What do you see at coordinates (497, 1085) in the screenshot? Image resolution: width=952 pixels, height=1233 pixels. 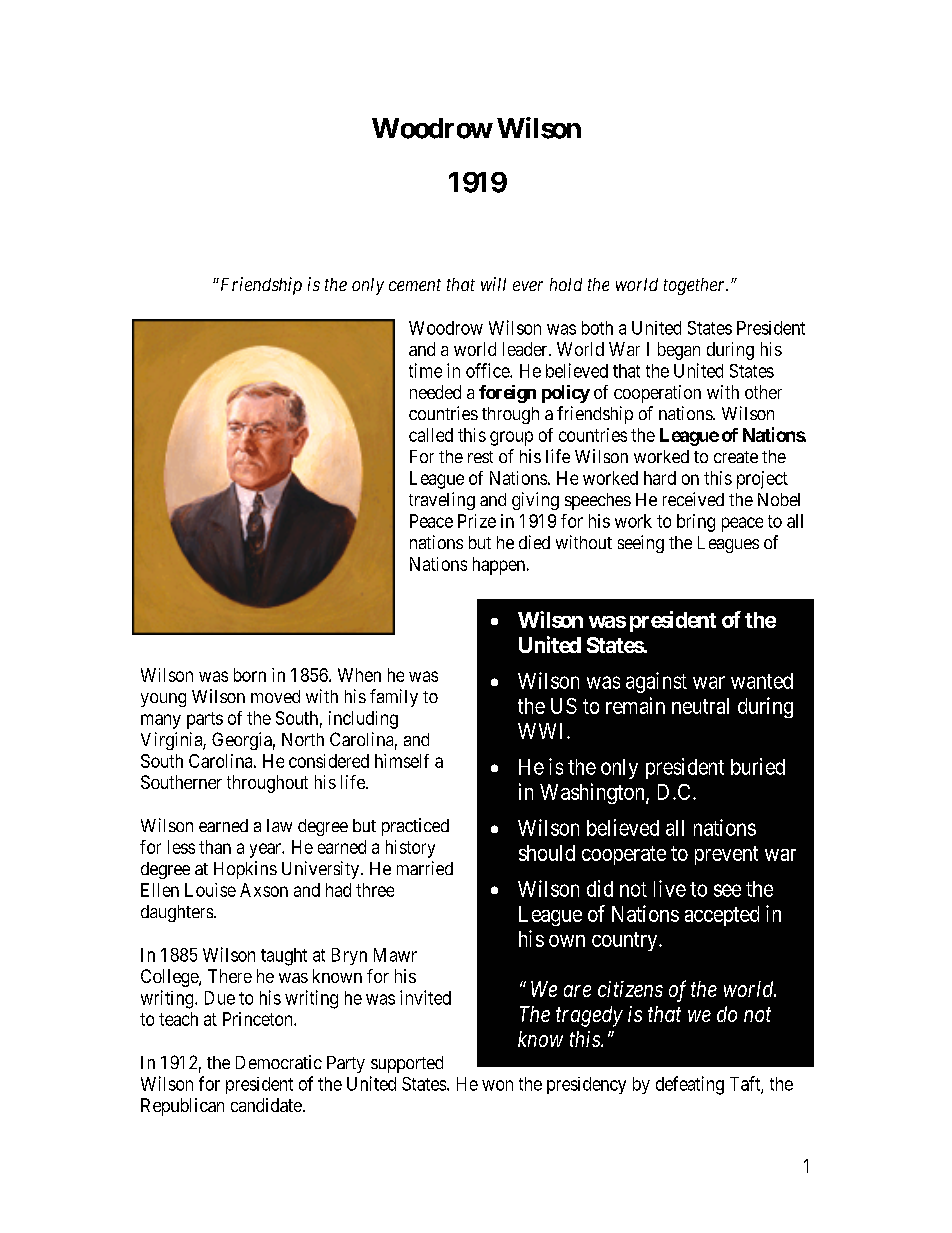 I see `won` at bounding box center [497, 1085].
